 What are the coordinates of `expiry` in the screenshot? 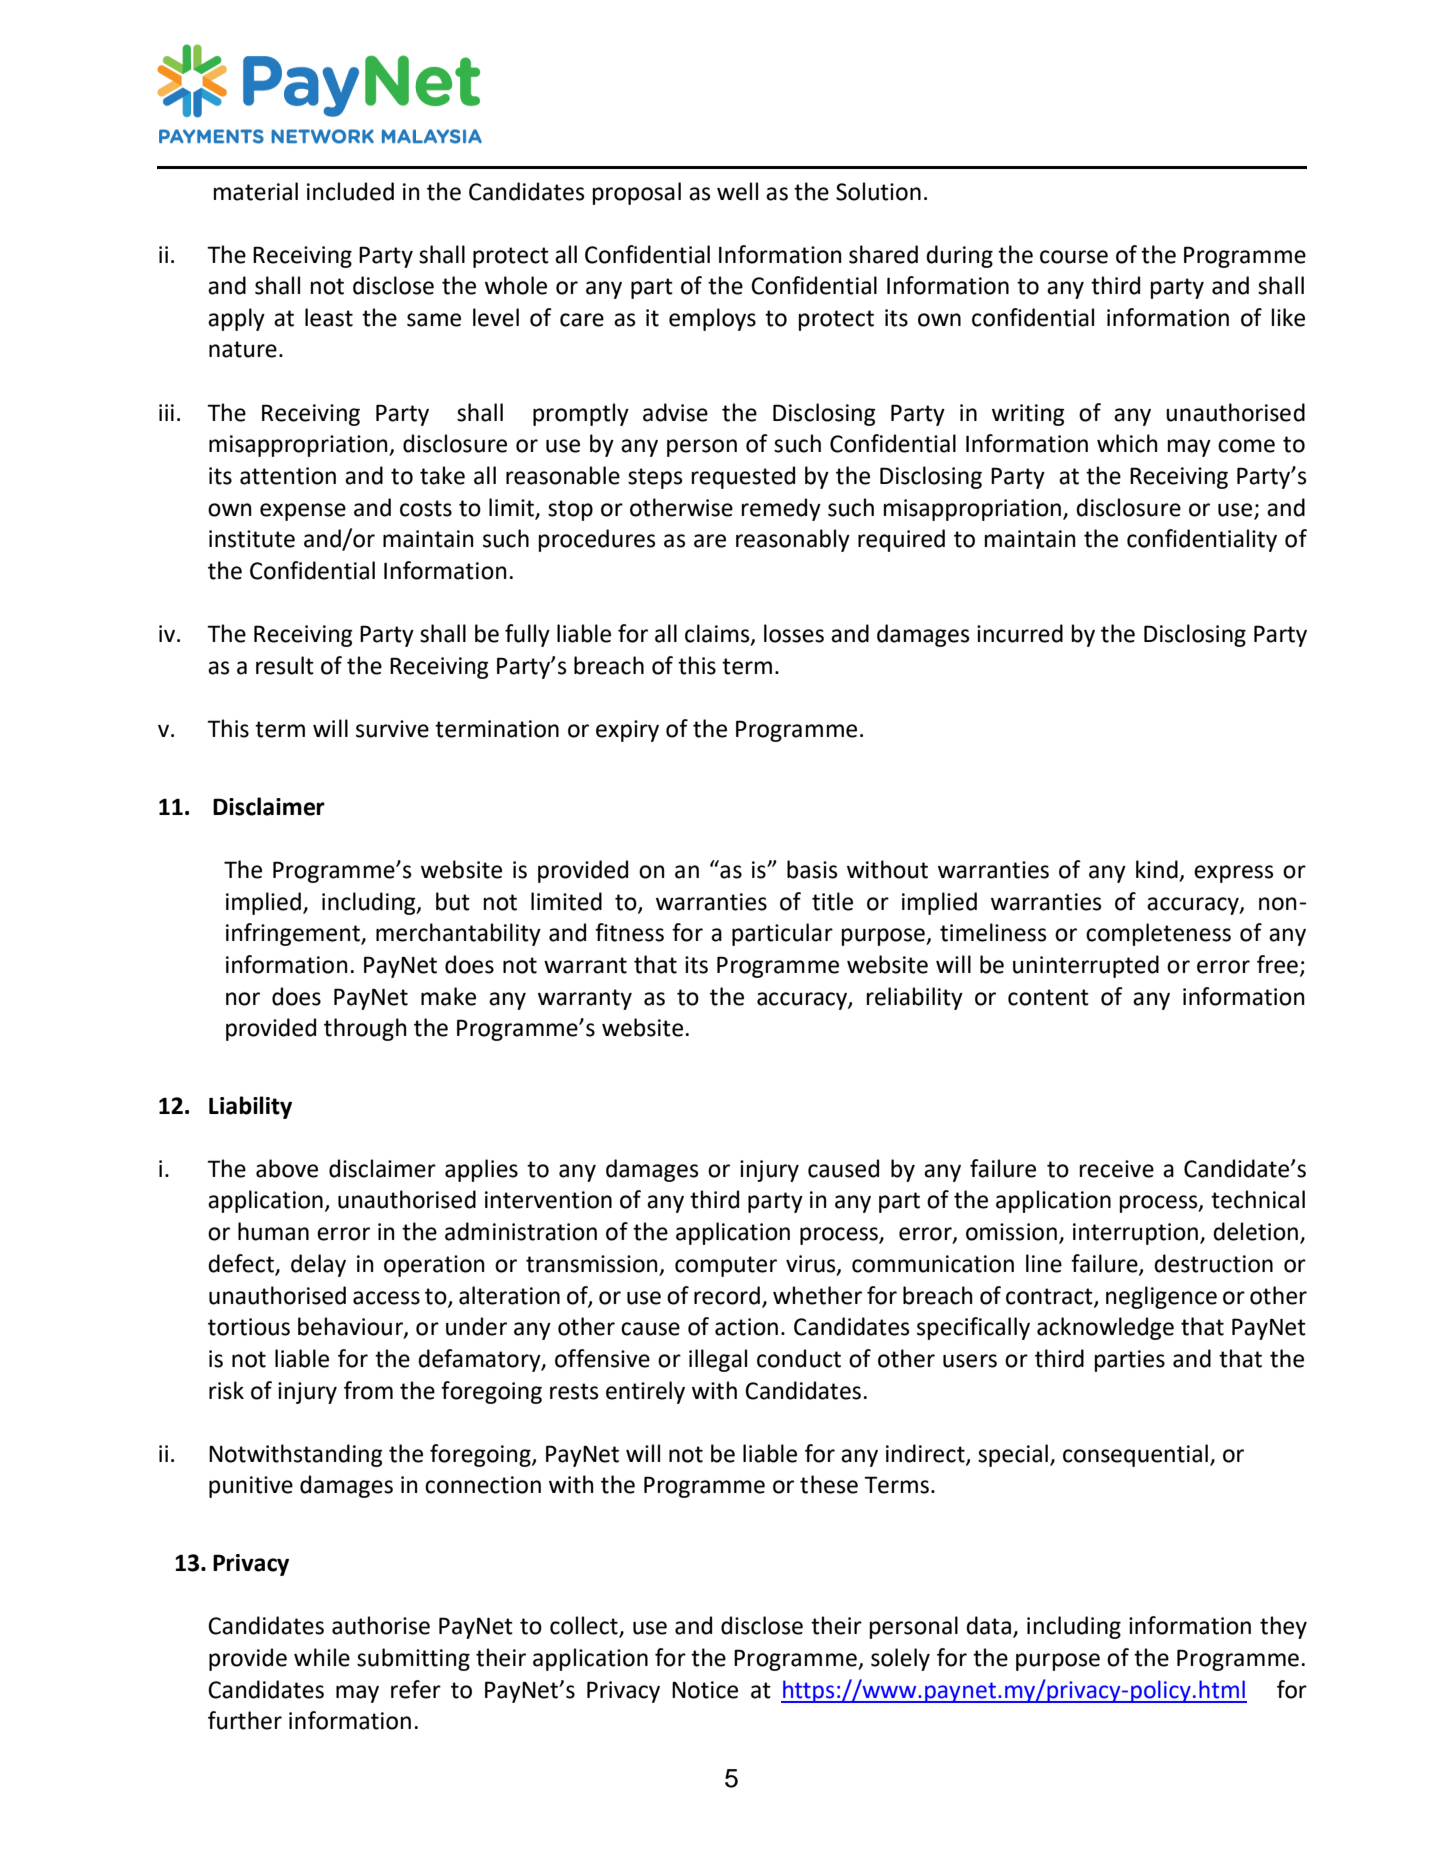 It's located at (627, 731).
